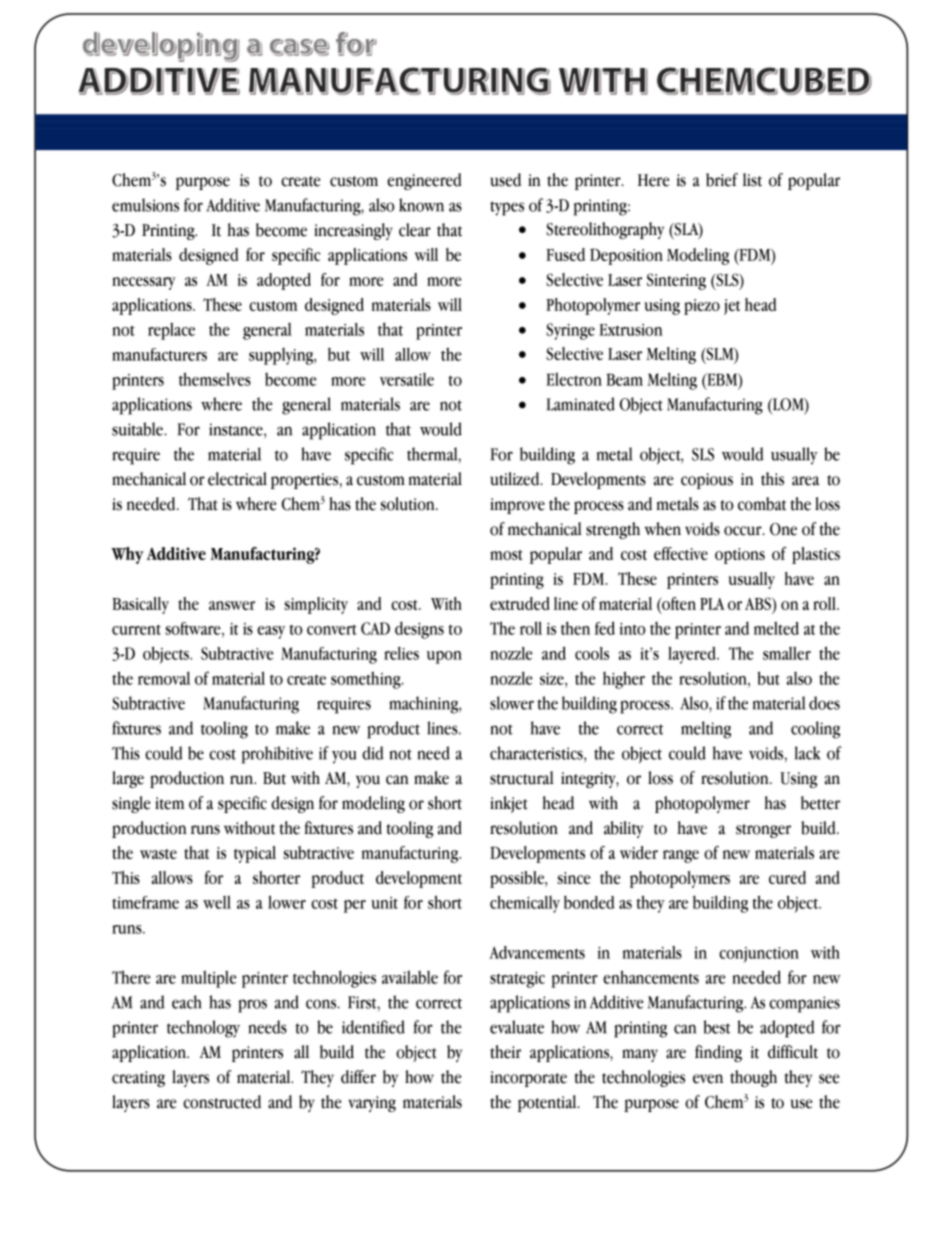 This image has width=952, height=1233. Describe the element at coordinates (752, 180) in the image. I see `list` at that location.
